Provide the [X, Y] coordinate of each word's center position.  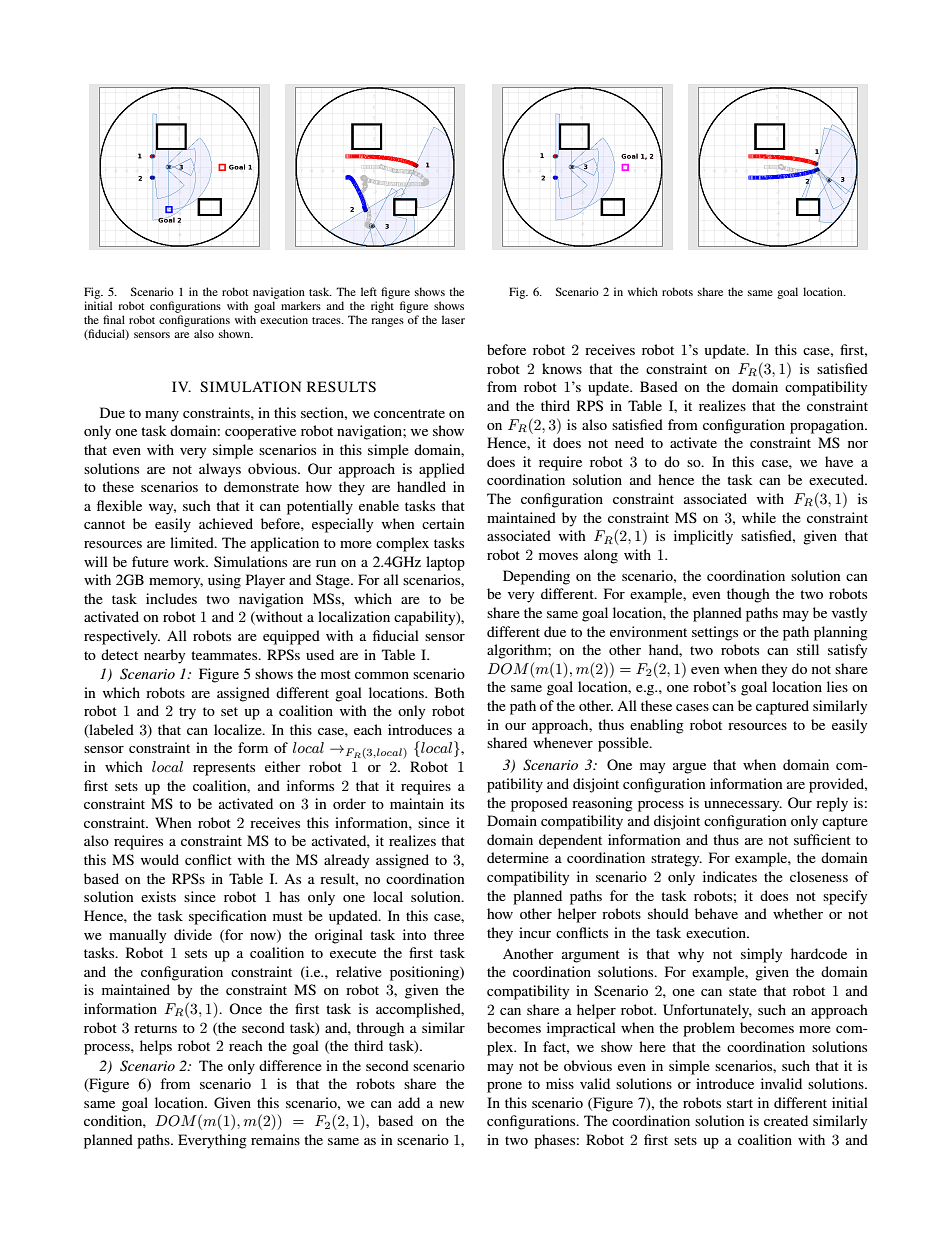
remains [275, 1139]
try [187, 713]
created [786, 1120]
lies [837, 686]
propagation [828, 426]
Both [450, 692]
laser [453, 319]
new [452, 1104]
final [114, 319]
